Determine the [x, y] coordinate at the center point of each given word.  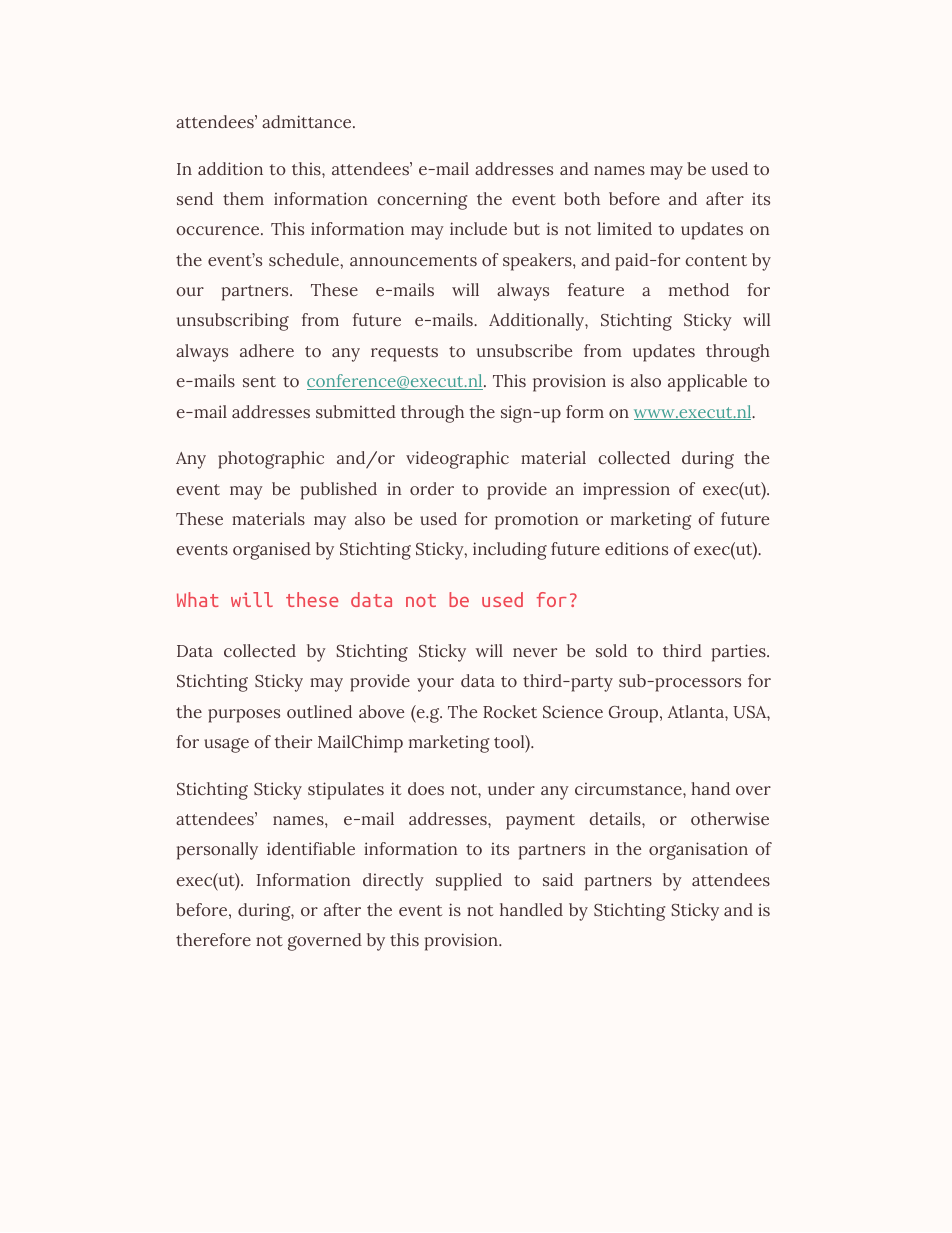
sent [259, 381]
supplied [469, 882]
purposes [244, 716]
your [435, 685]
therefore [213, 939]
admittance [308, 121]
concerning [422, 201]
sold [611, 650]
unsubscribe [524, 350]
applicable [707, 383]
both [582, 198]
